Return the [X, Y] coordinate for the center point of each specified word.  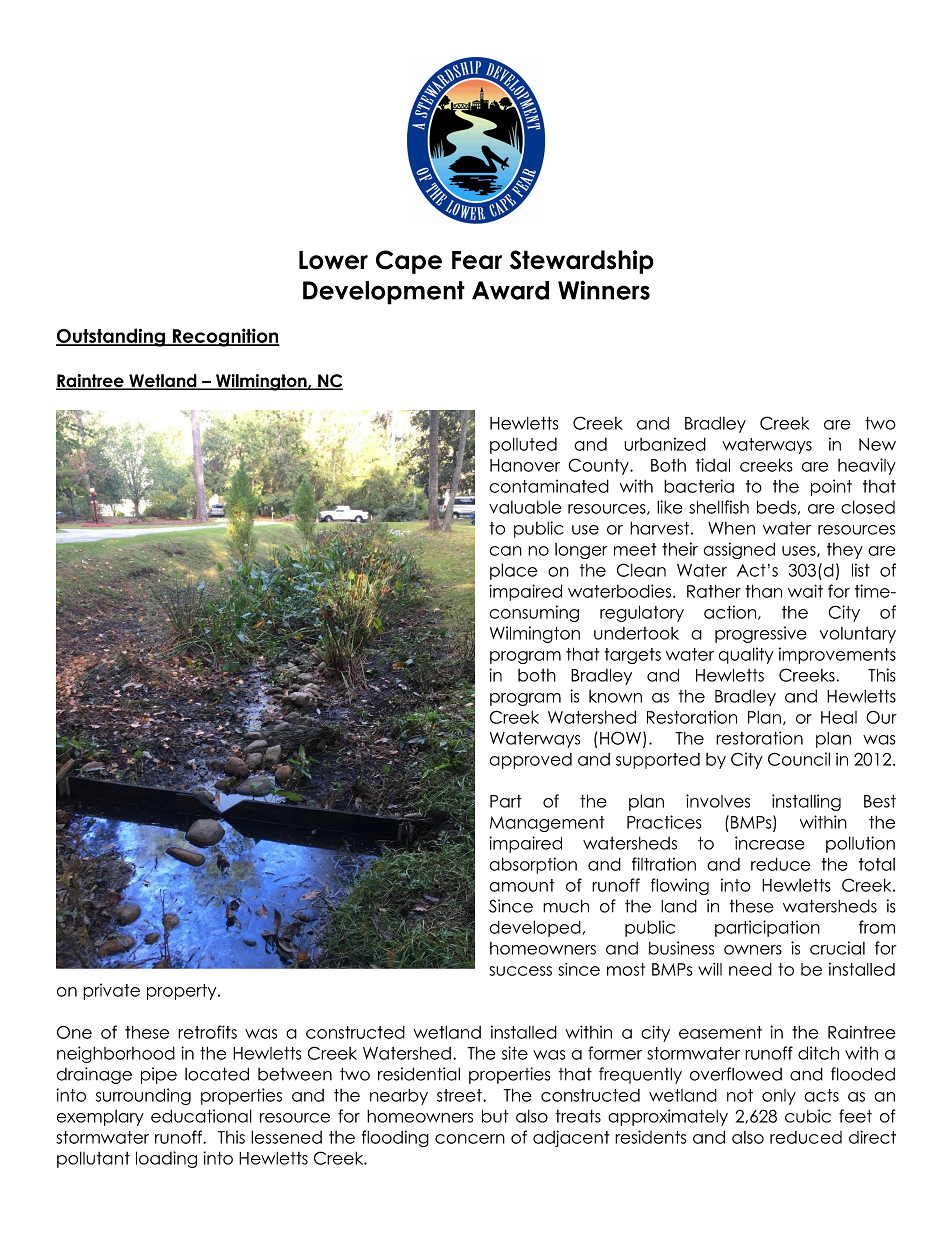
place [513, 571]
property [183, 992]
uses [800, 551]
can [506, 551]
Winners [604, 290]
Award [510, 290]
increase [770, 843]
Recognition [225, 337]
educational [201, 1116]
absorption [533, 865]
